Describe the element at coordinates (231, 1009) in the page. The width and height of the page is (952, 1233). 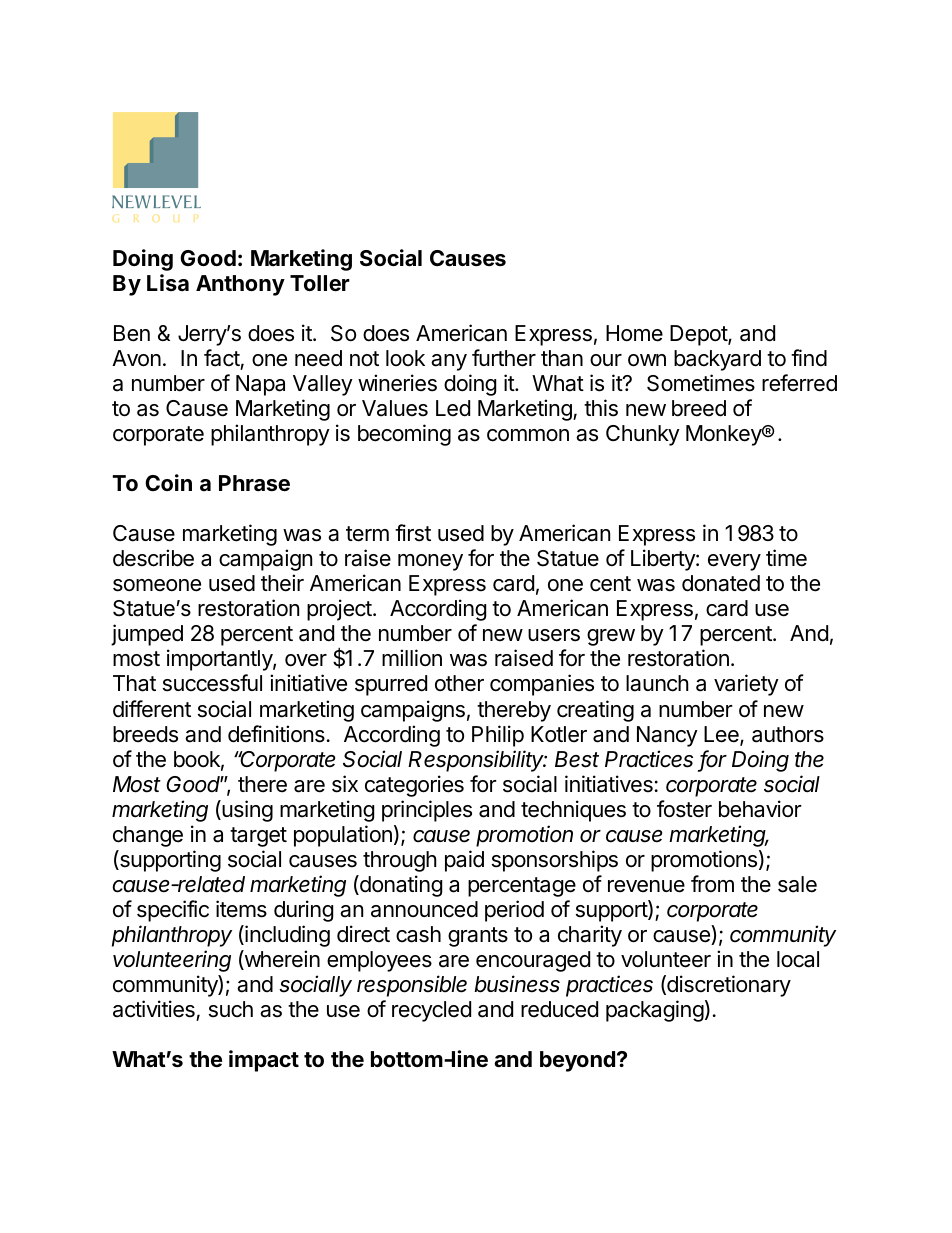
I see `such` at that location.
